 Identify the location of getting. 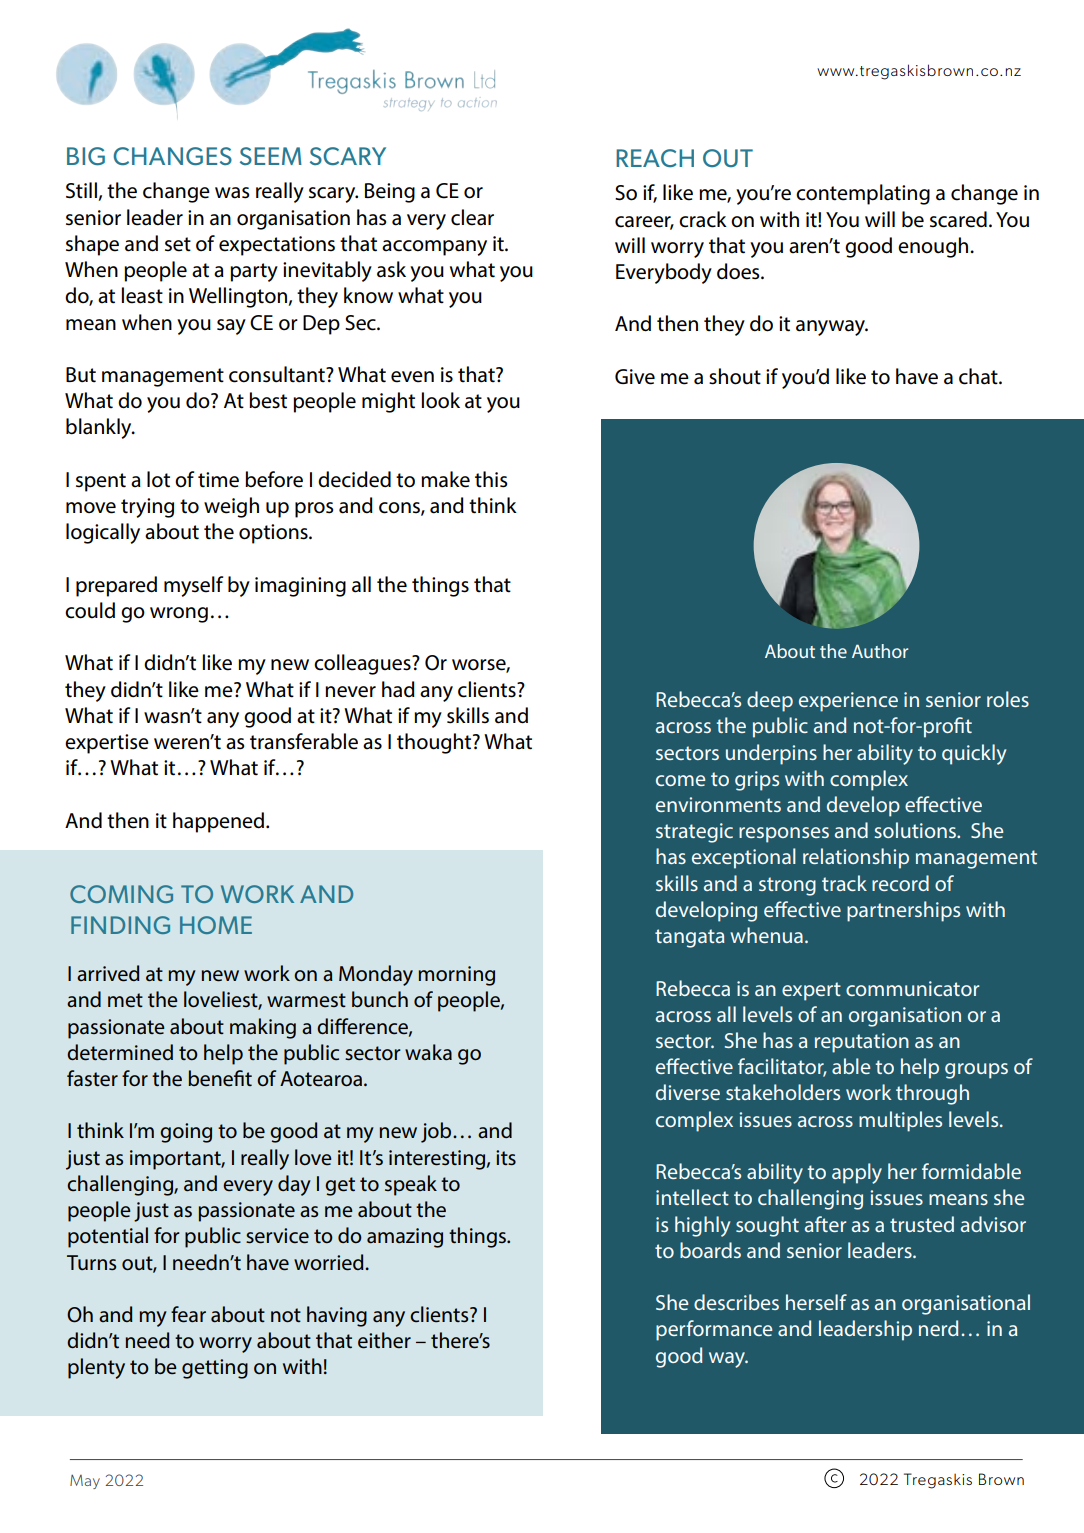
(215, 1369).
